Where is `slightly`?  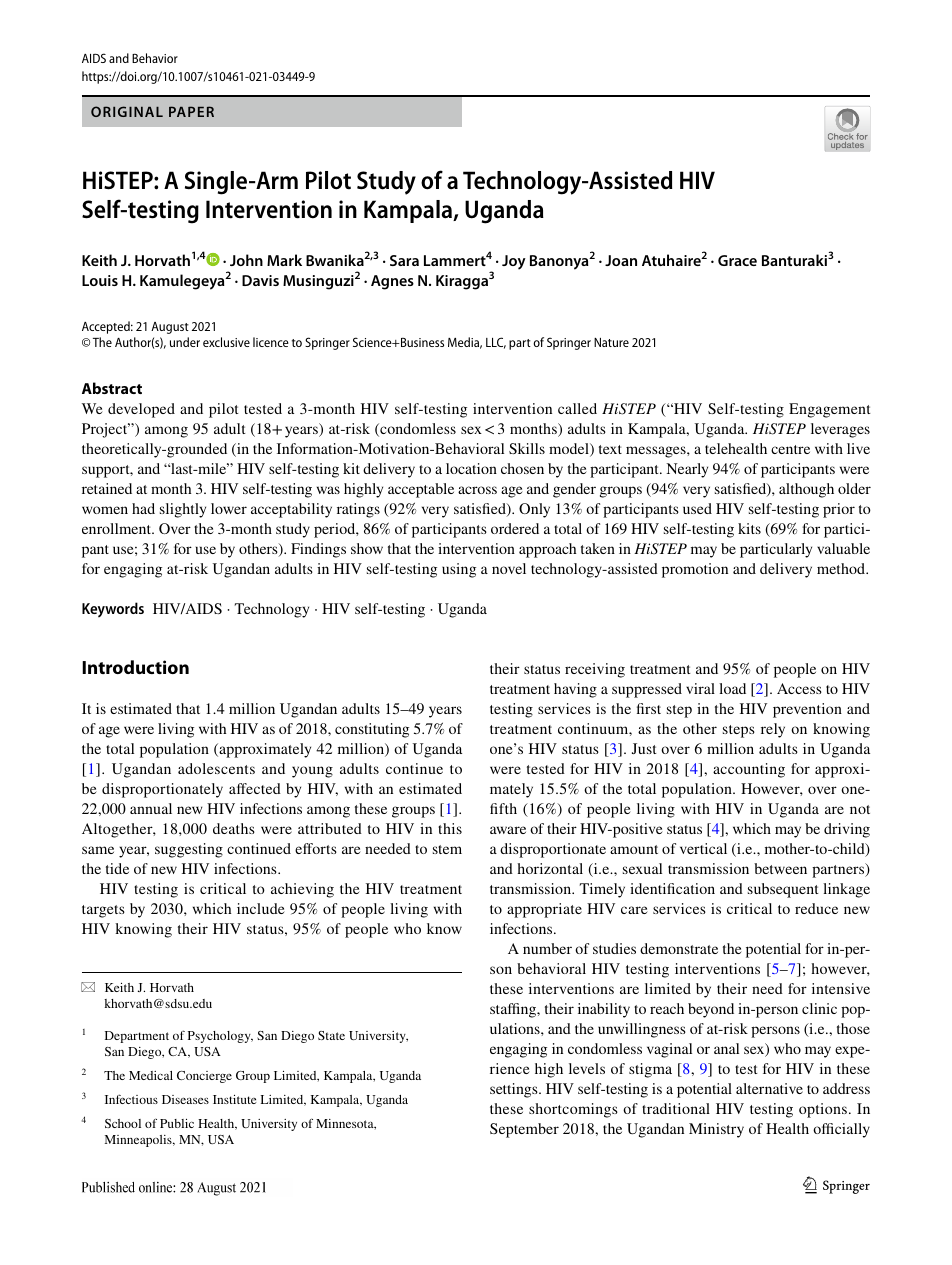 slightly is located at coordinates (183, 510).
